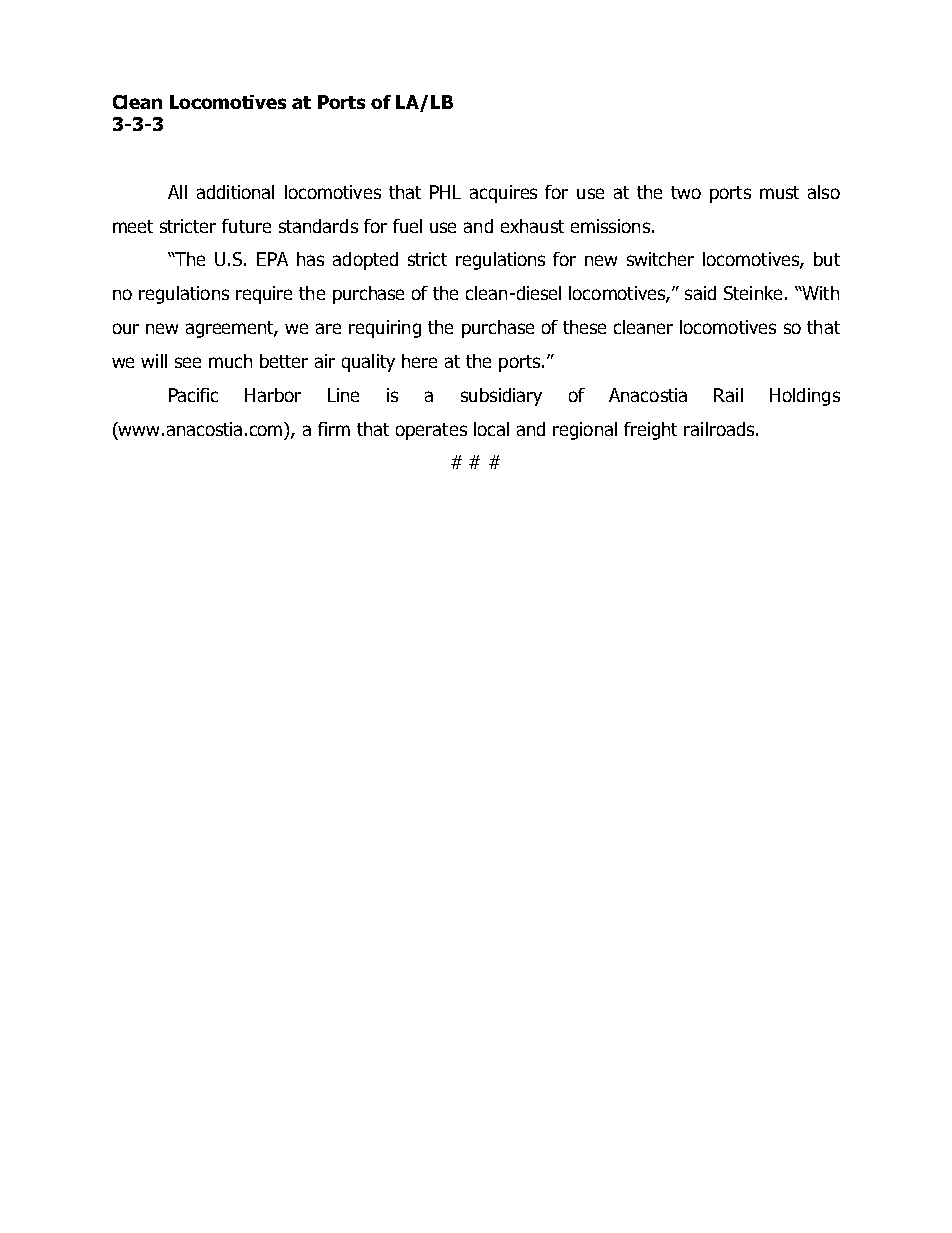  I want to click on adopted, so click(365, 261).
